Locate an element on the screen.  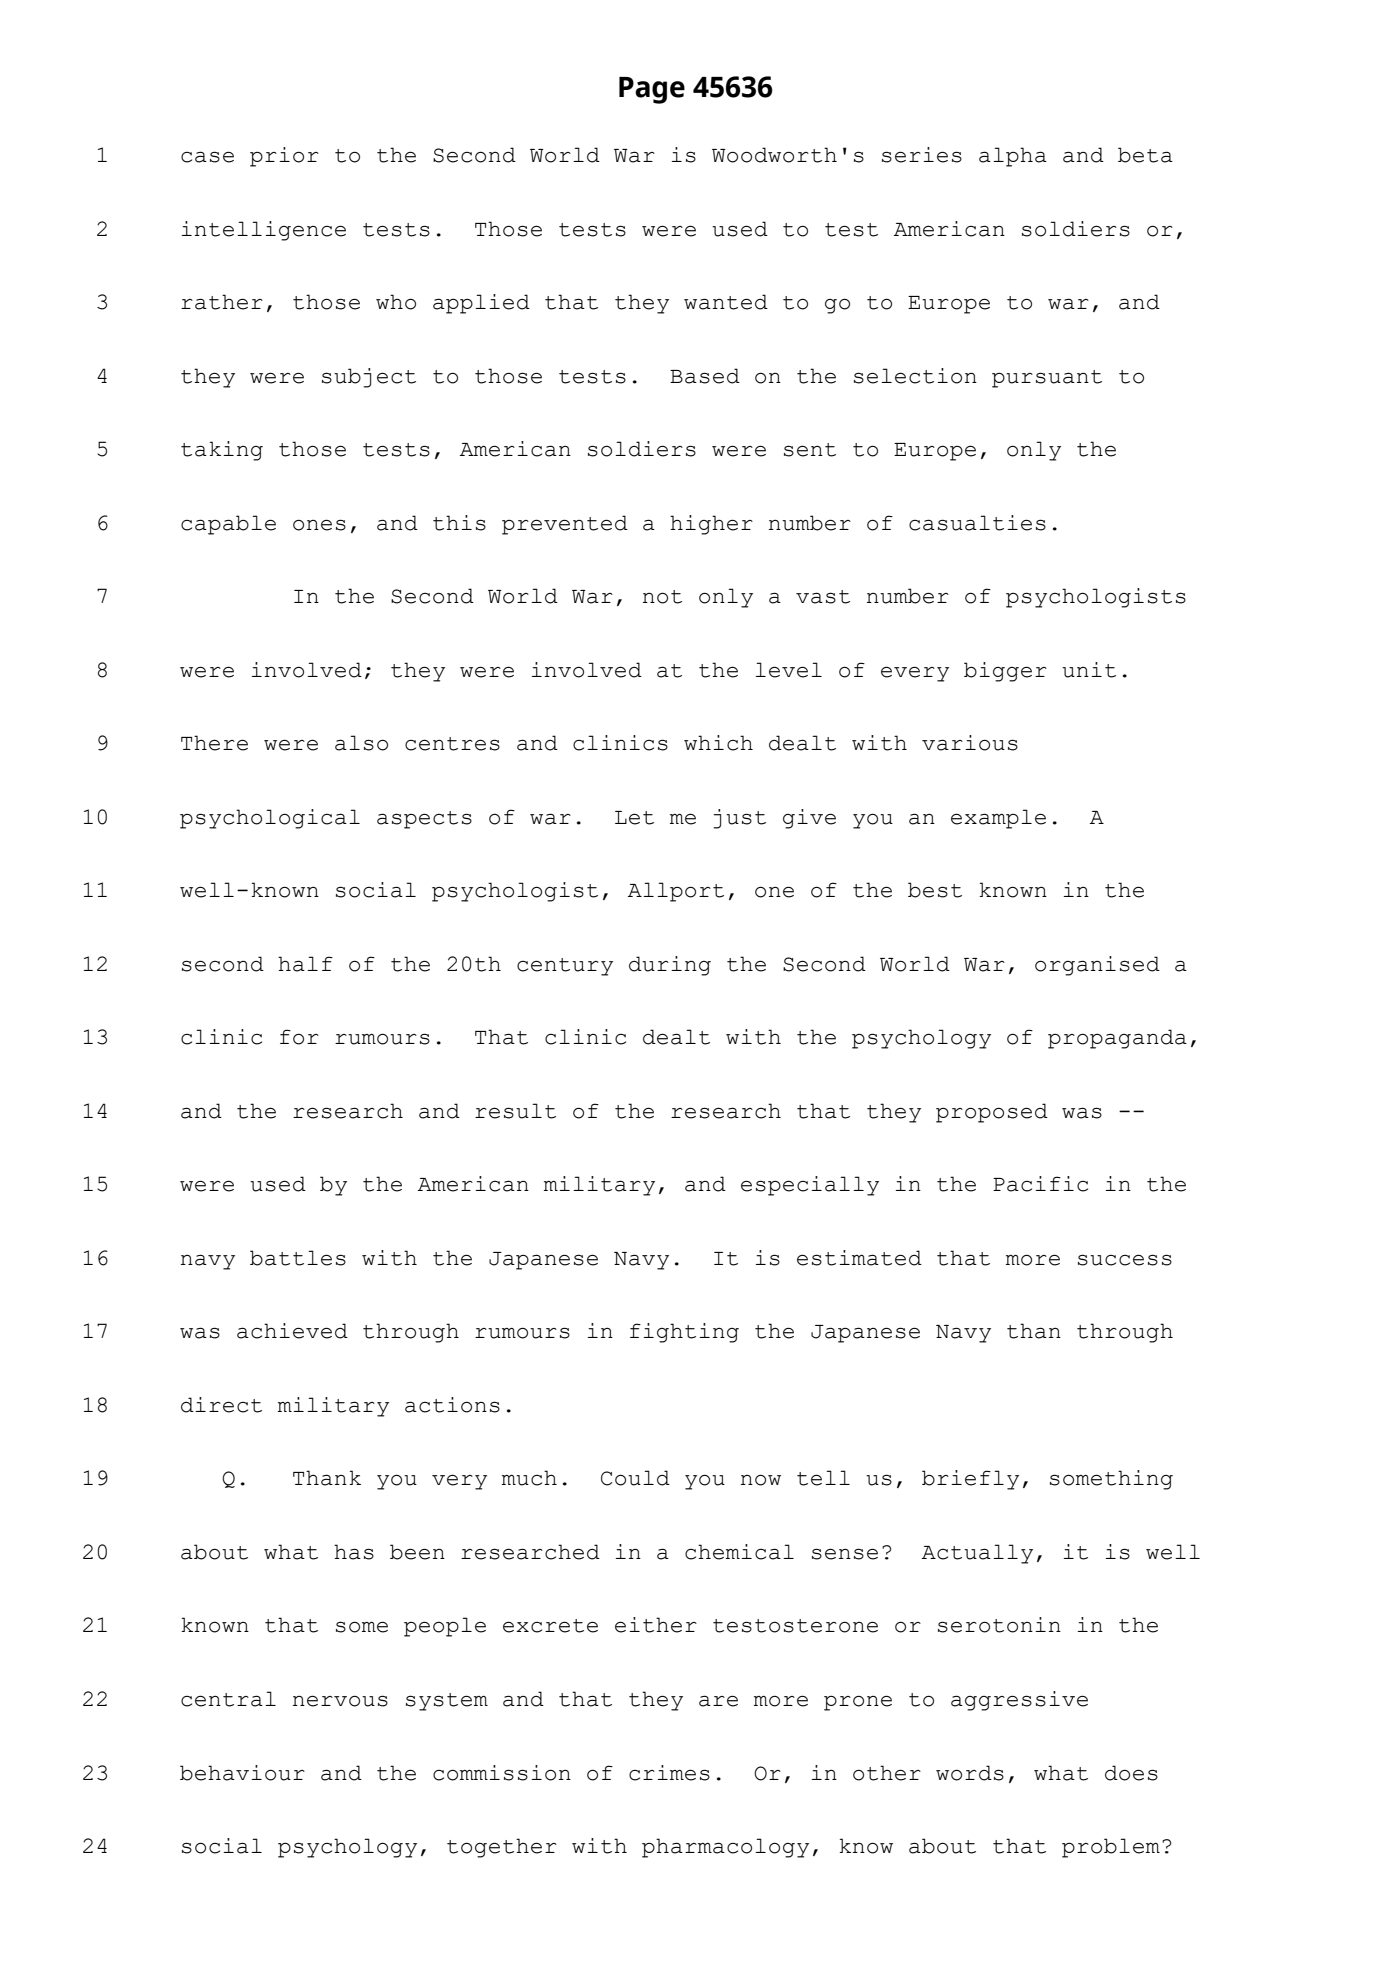
half is located at coordinates (305, 964).
